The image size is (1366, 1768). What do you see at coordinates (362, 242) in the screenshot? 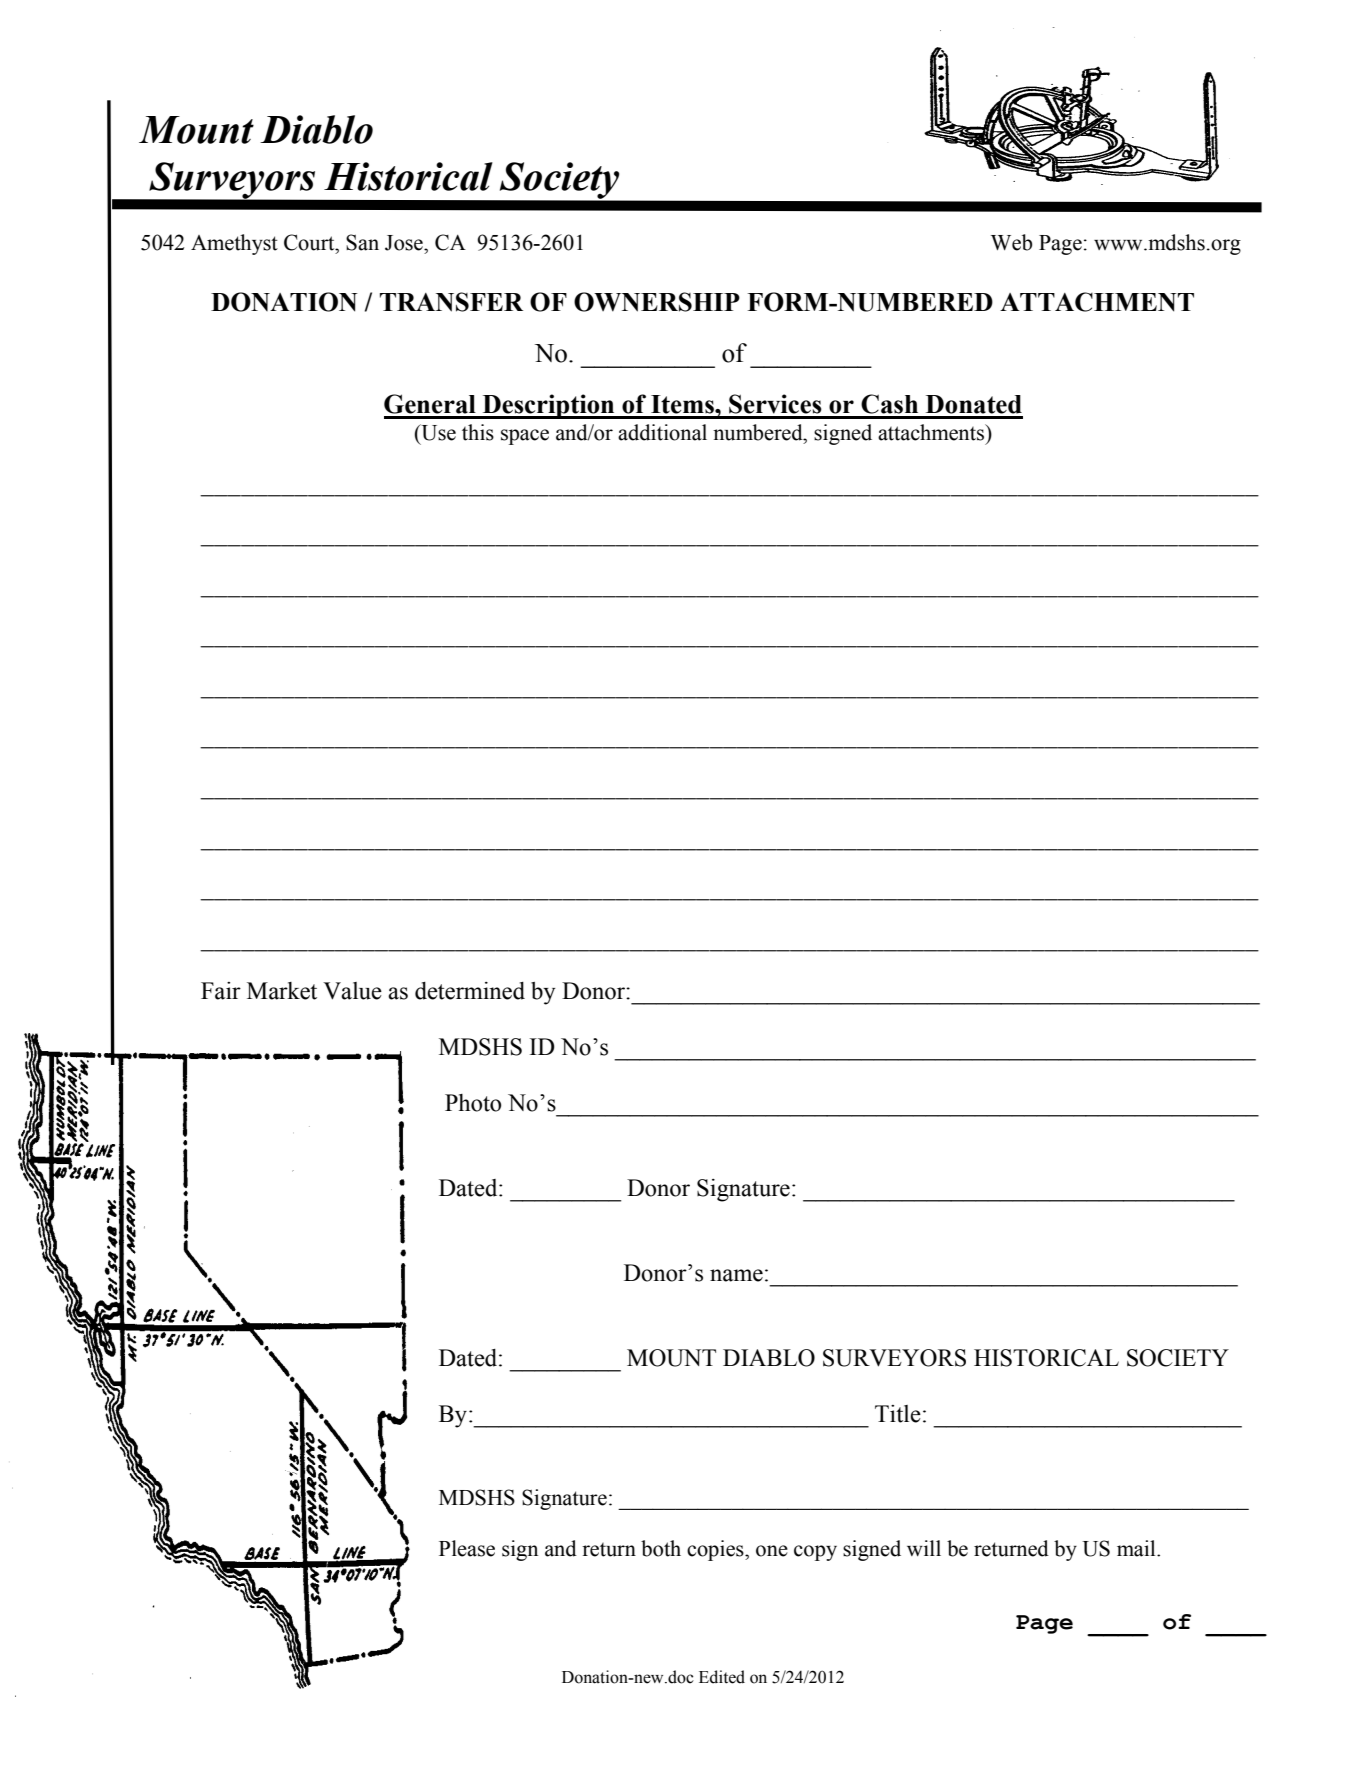
I see `San` at bounding box center [362, 242].
